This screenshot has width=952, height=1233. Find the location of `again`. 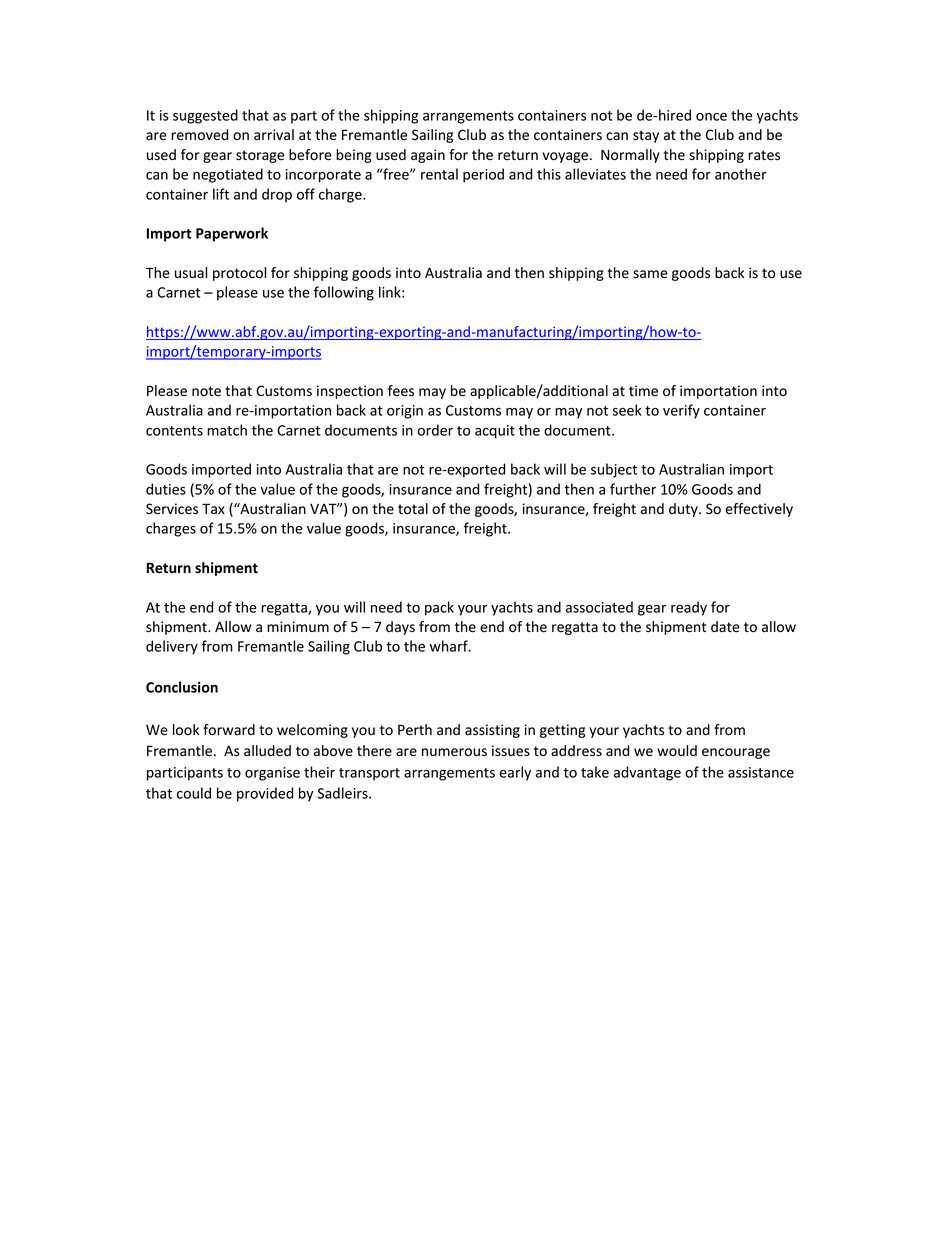

again is located at coordinates (428, 156).
